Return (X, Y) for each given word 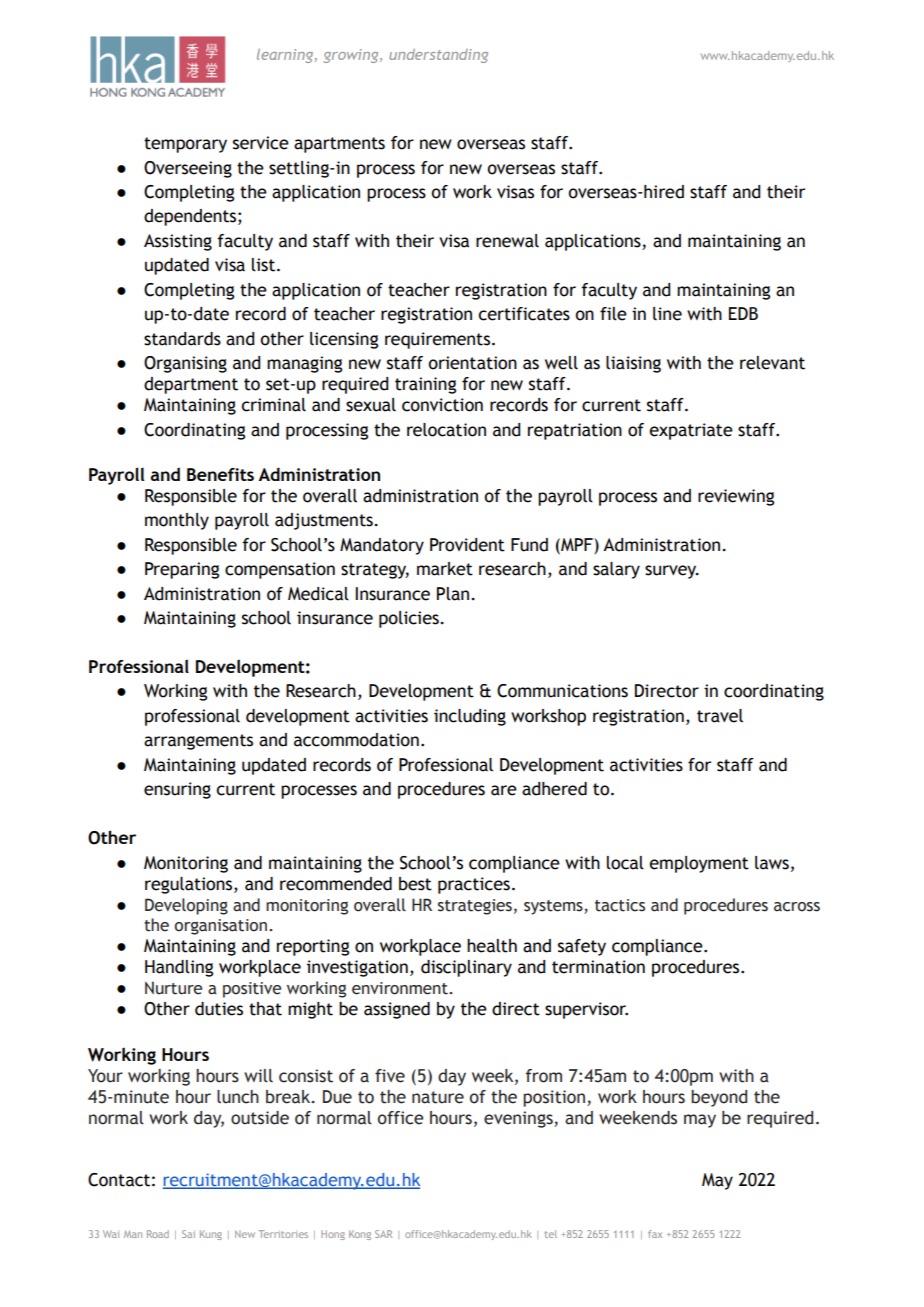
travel (720, 716)
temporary (185, 145)
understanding (438, 56)
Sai (188, 1234)
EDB (743, 313)
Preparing (182, 570)
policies (410, 619)
